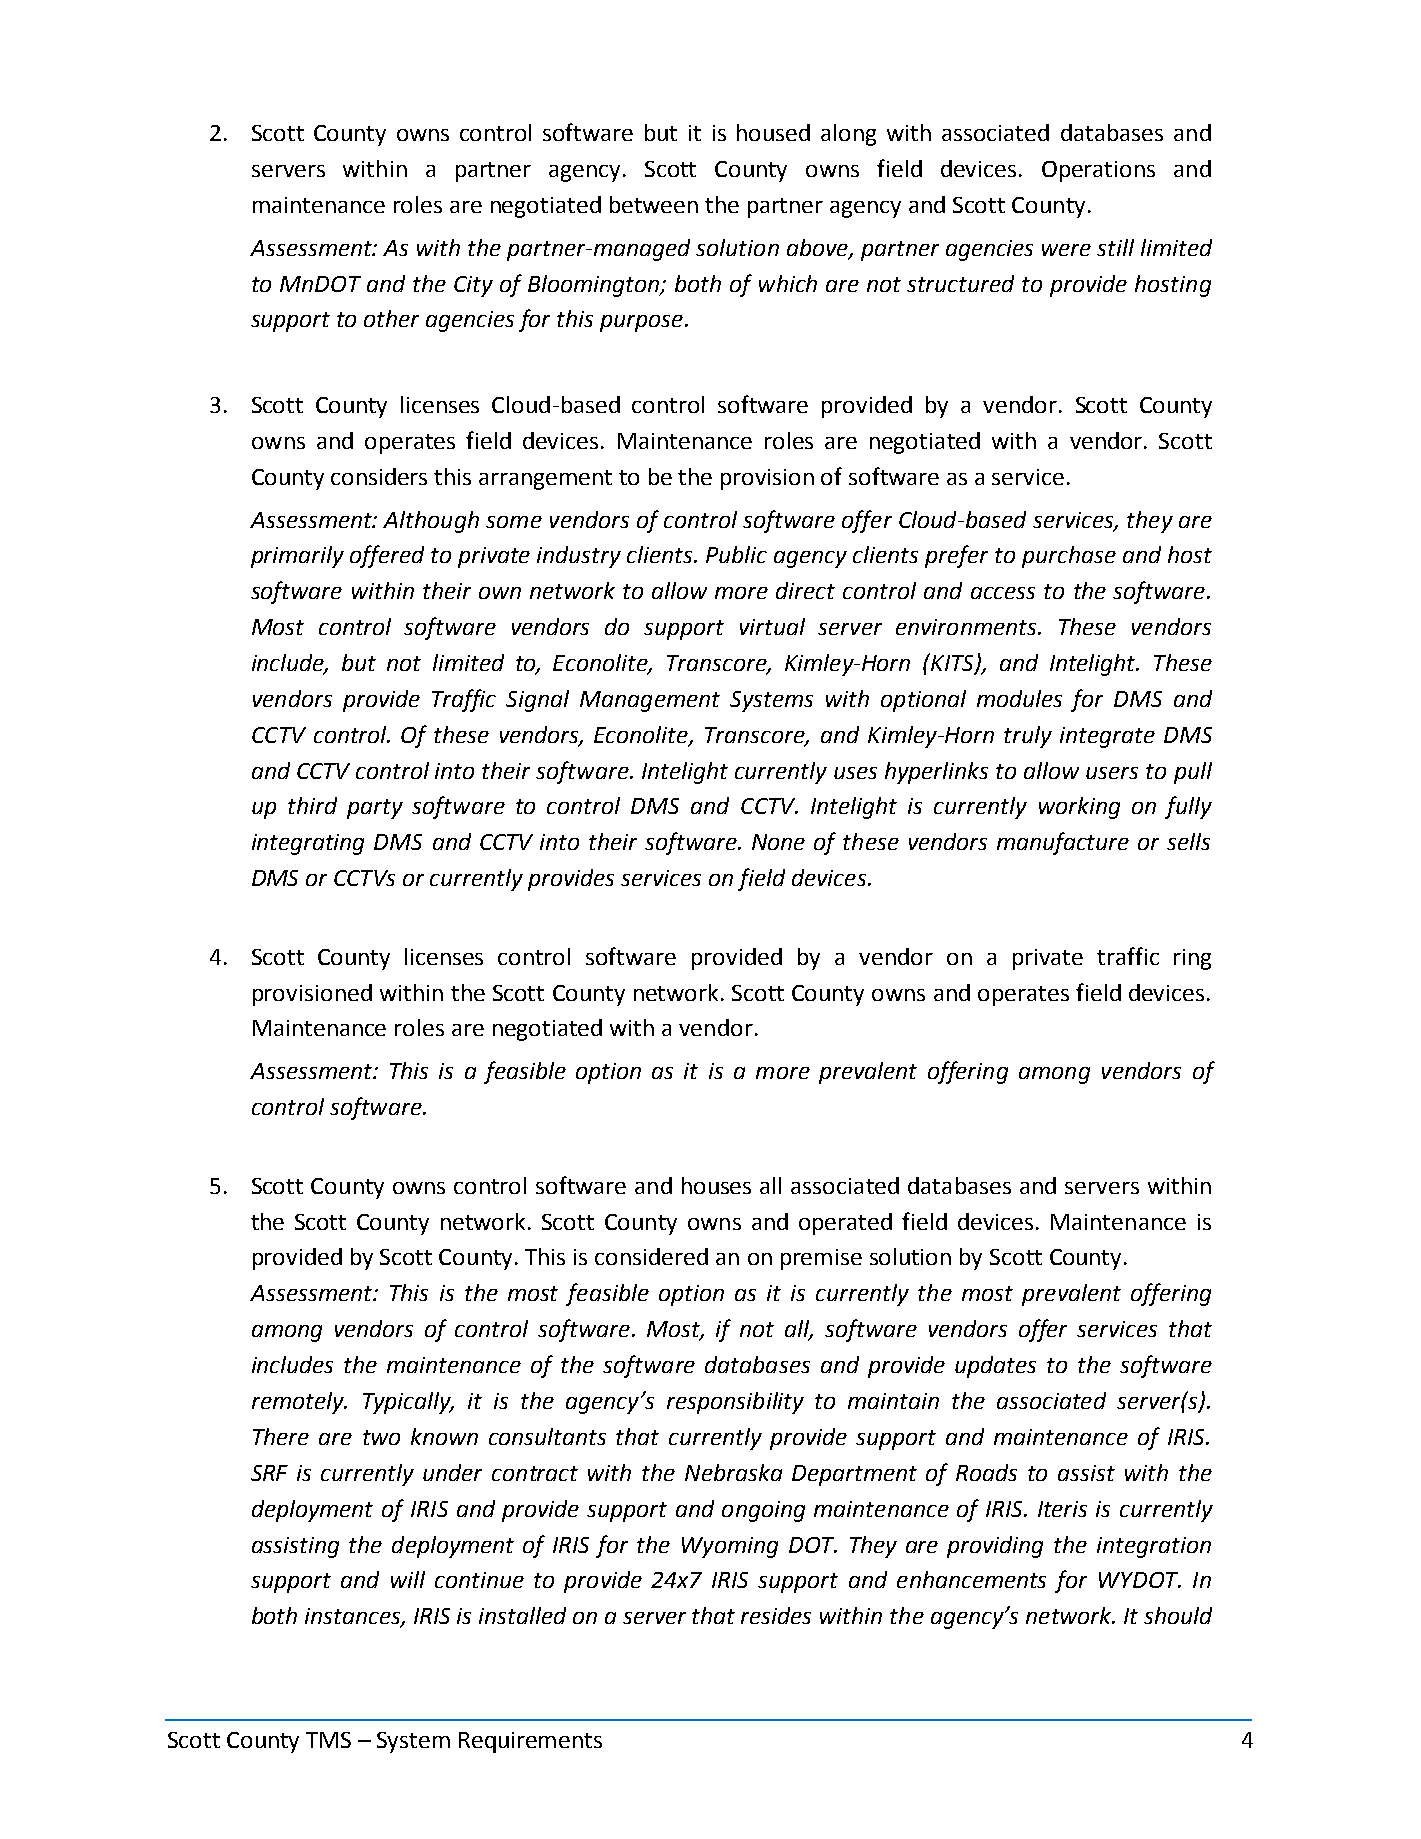  What do you see at coordinates (431, 522) in the document?
I see `Although` at bounding box center [431, 522].
